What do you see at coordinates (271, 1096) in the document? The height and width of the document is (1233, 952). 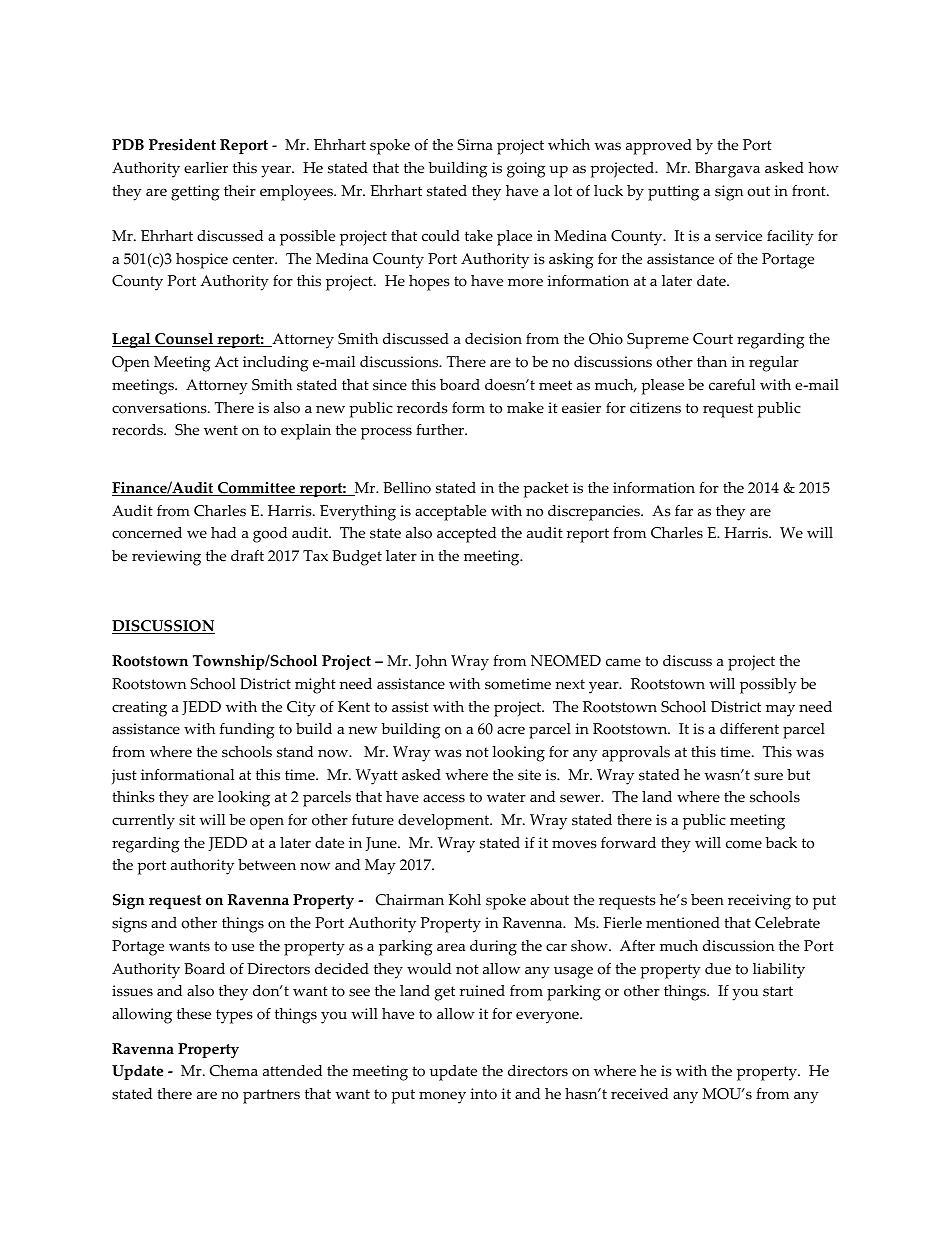 I see `partners` at bounding box center [271, 1096].
